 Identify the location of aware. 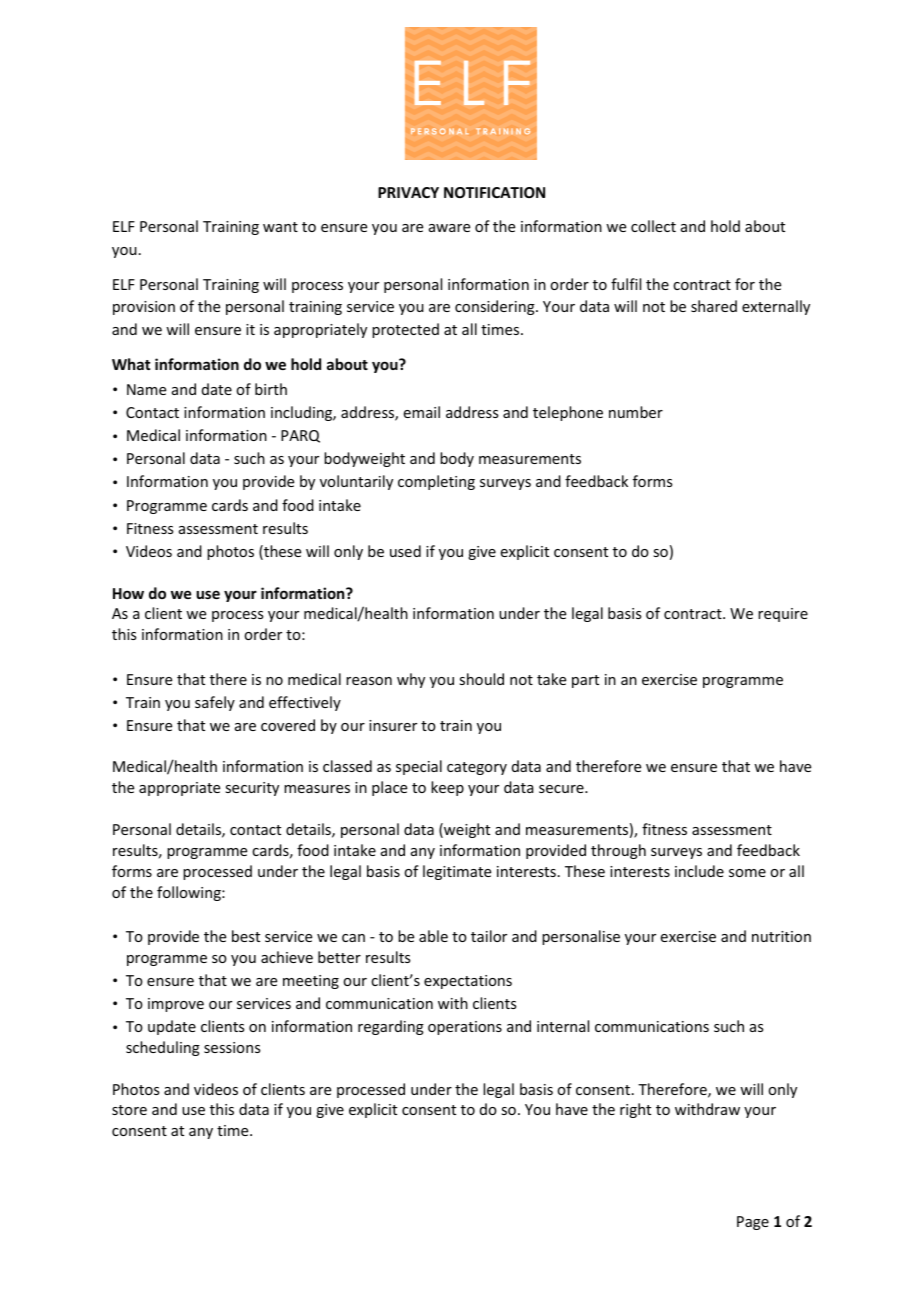
(449, 228).
